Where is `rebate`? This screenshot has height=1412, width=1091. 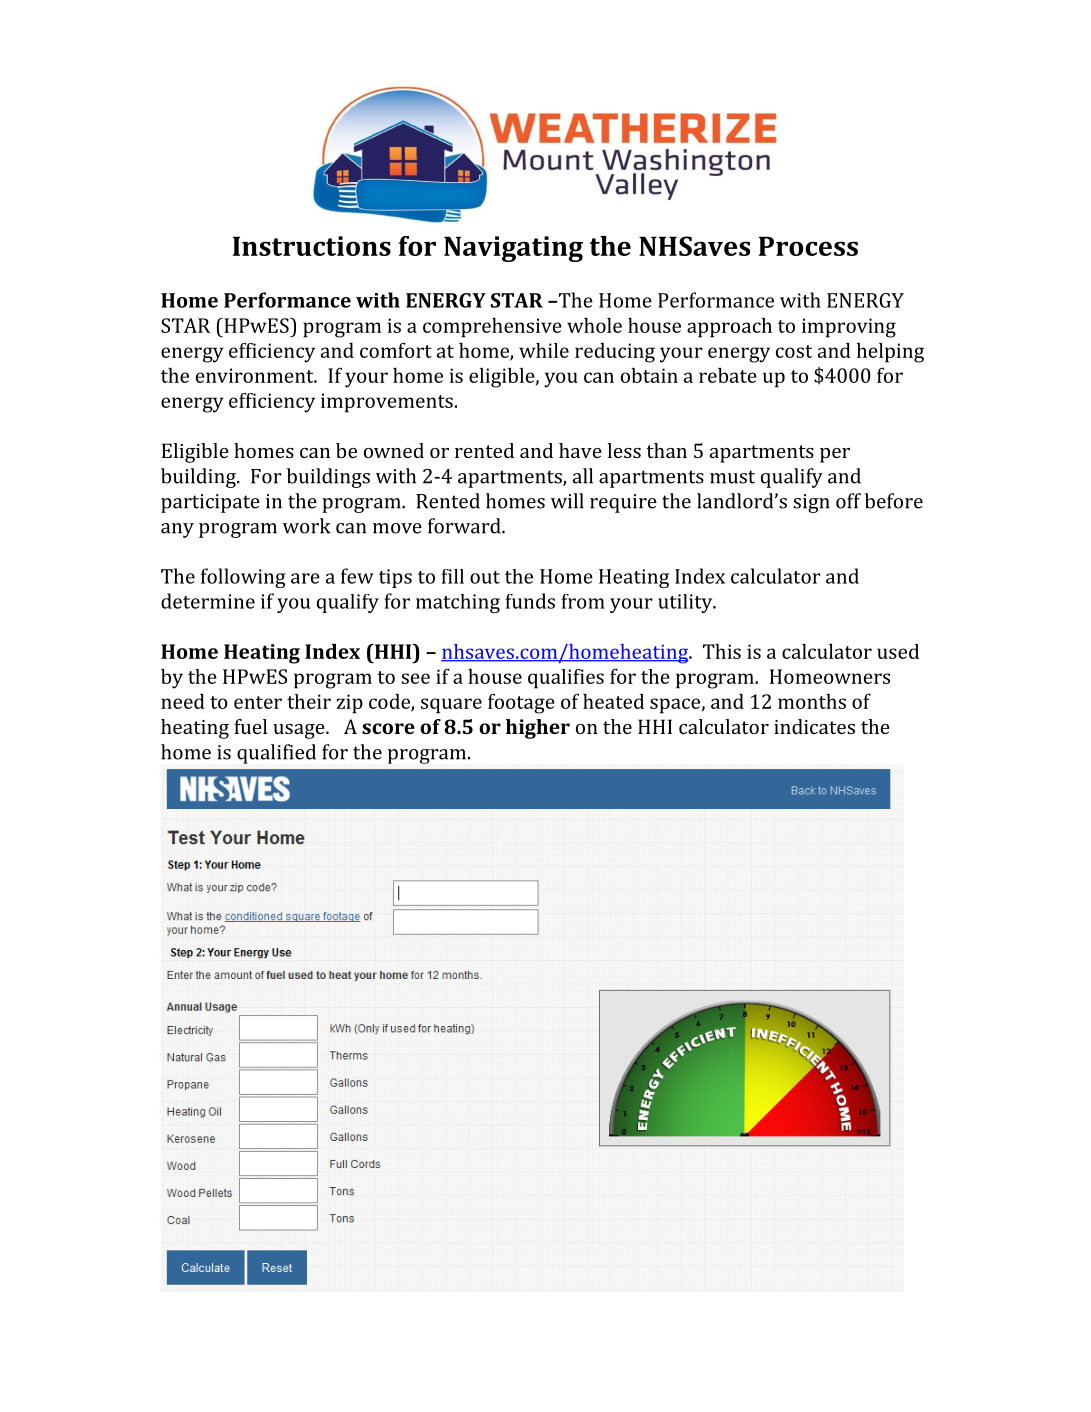
rebate is located at coordinates (728, 375).
